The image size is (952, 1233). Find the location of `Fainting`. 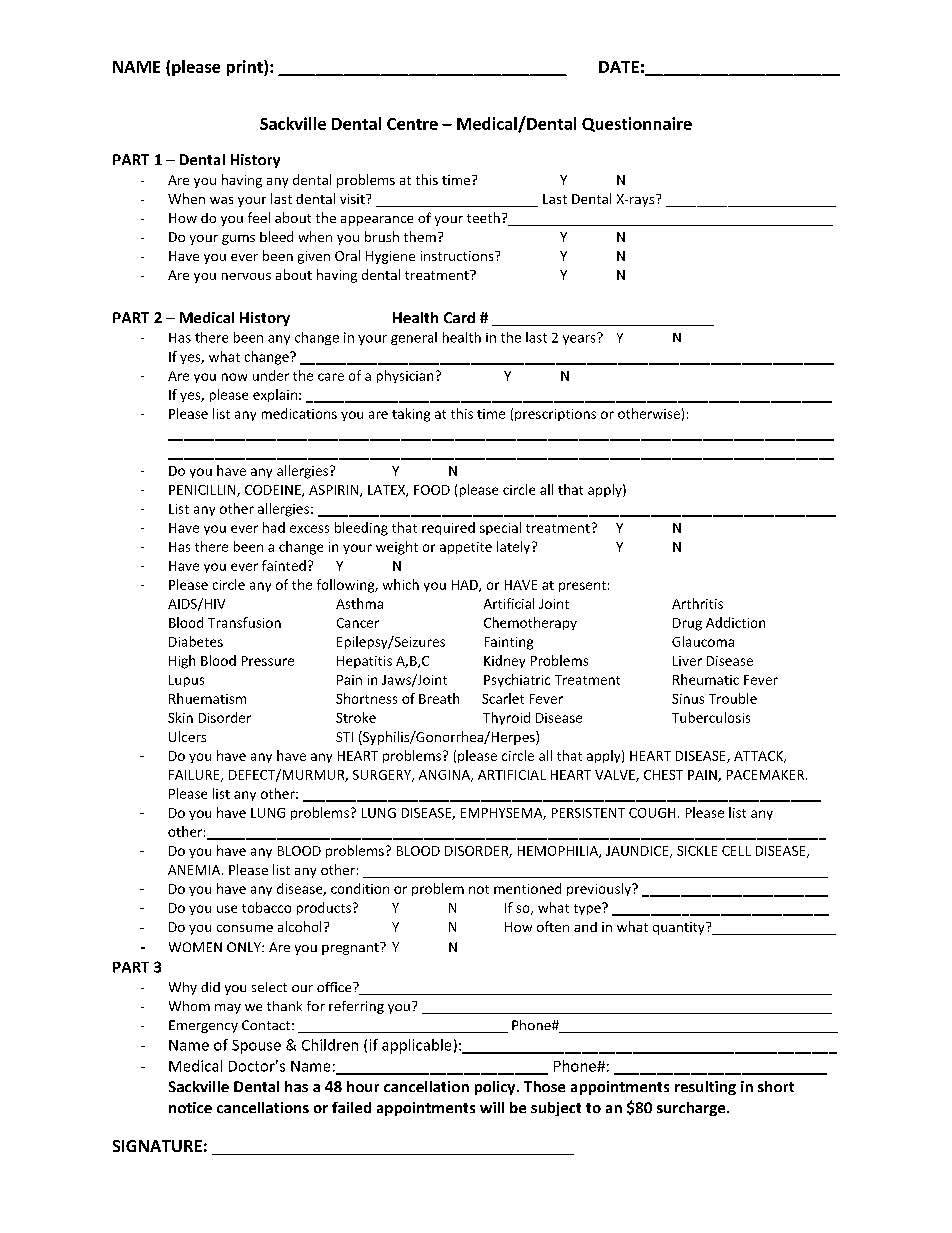

Fainting is located at coordinates (509, 643).
